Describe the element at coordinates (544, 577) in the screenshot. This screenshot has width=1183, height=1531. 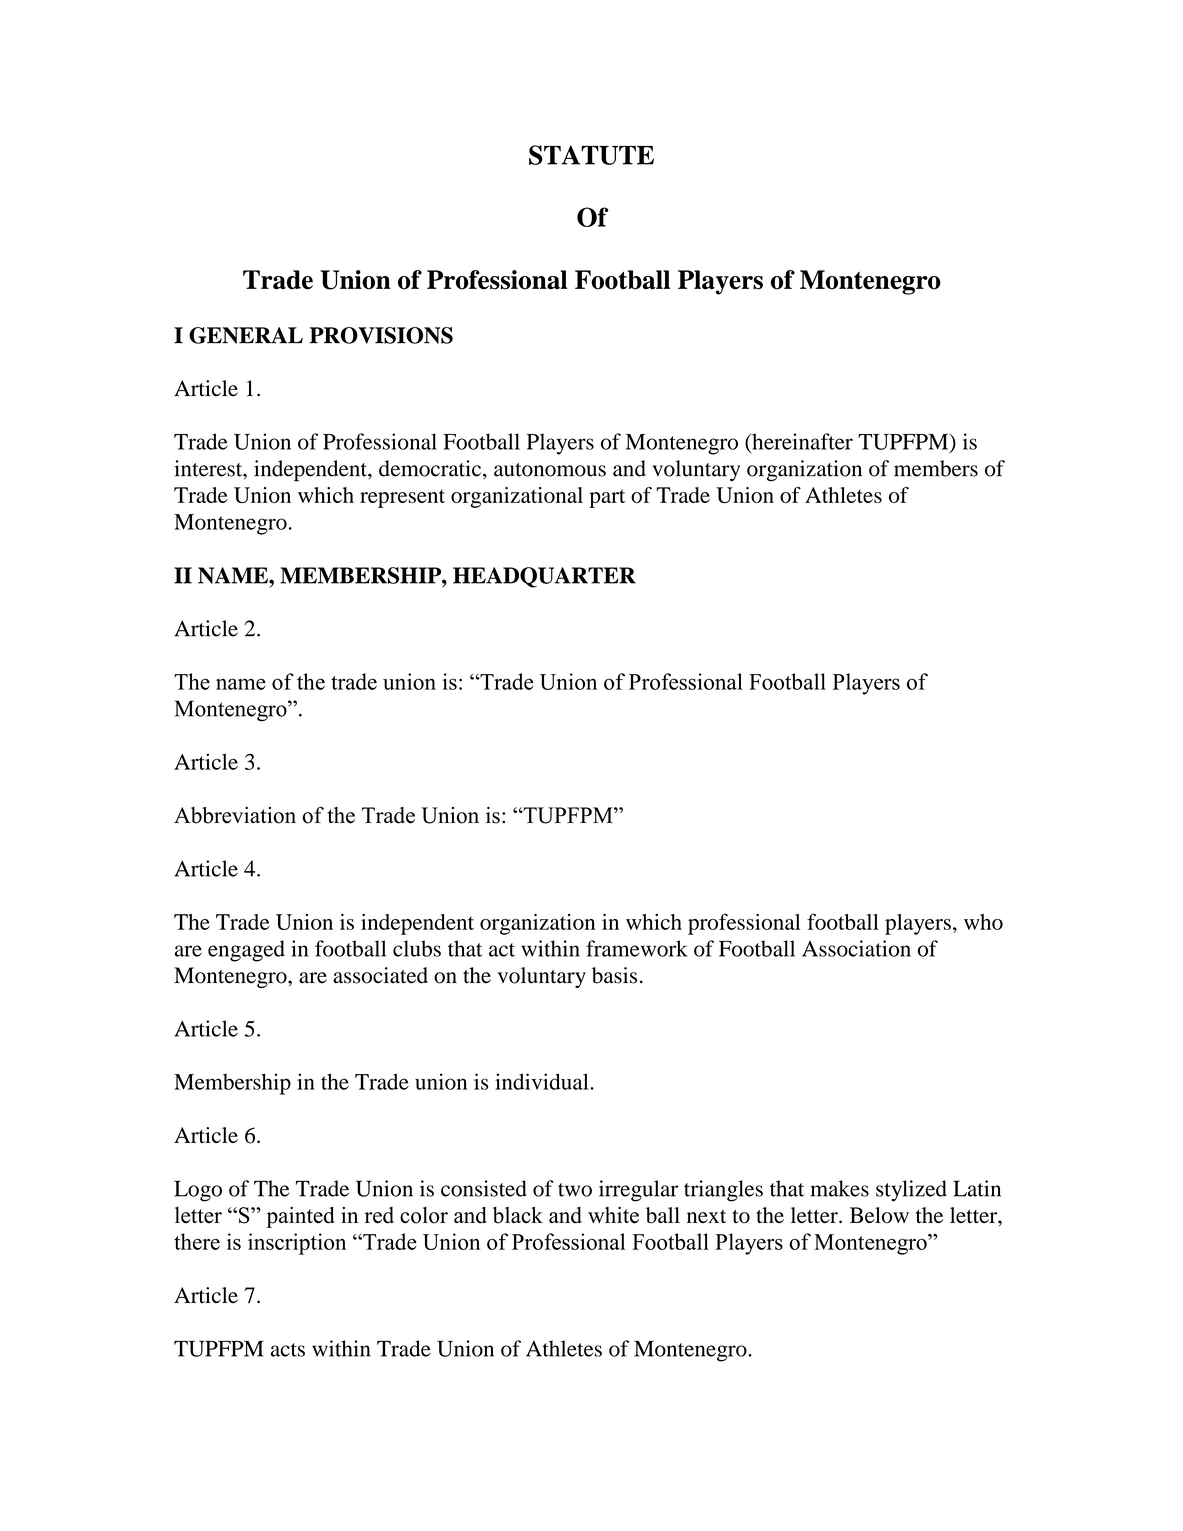
I see `HEADQUARTER` at that location.
